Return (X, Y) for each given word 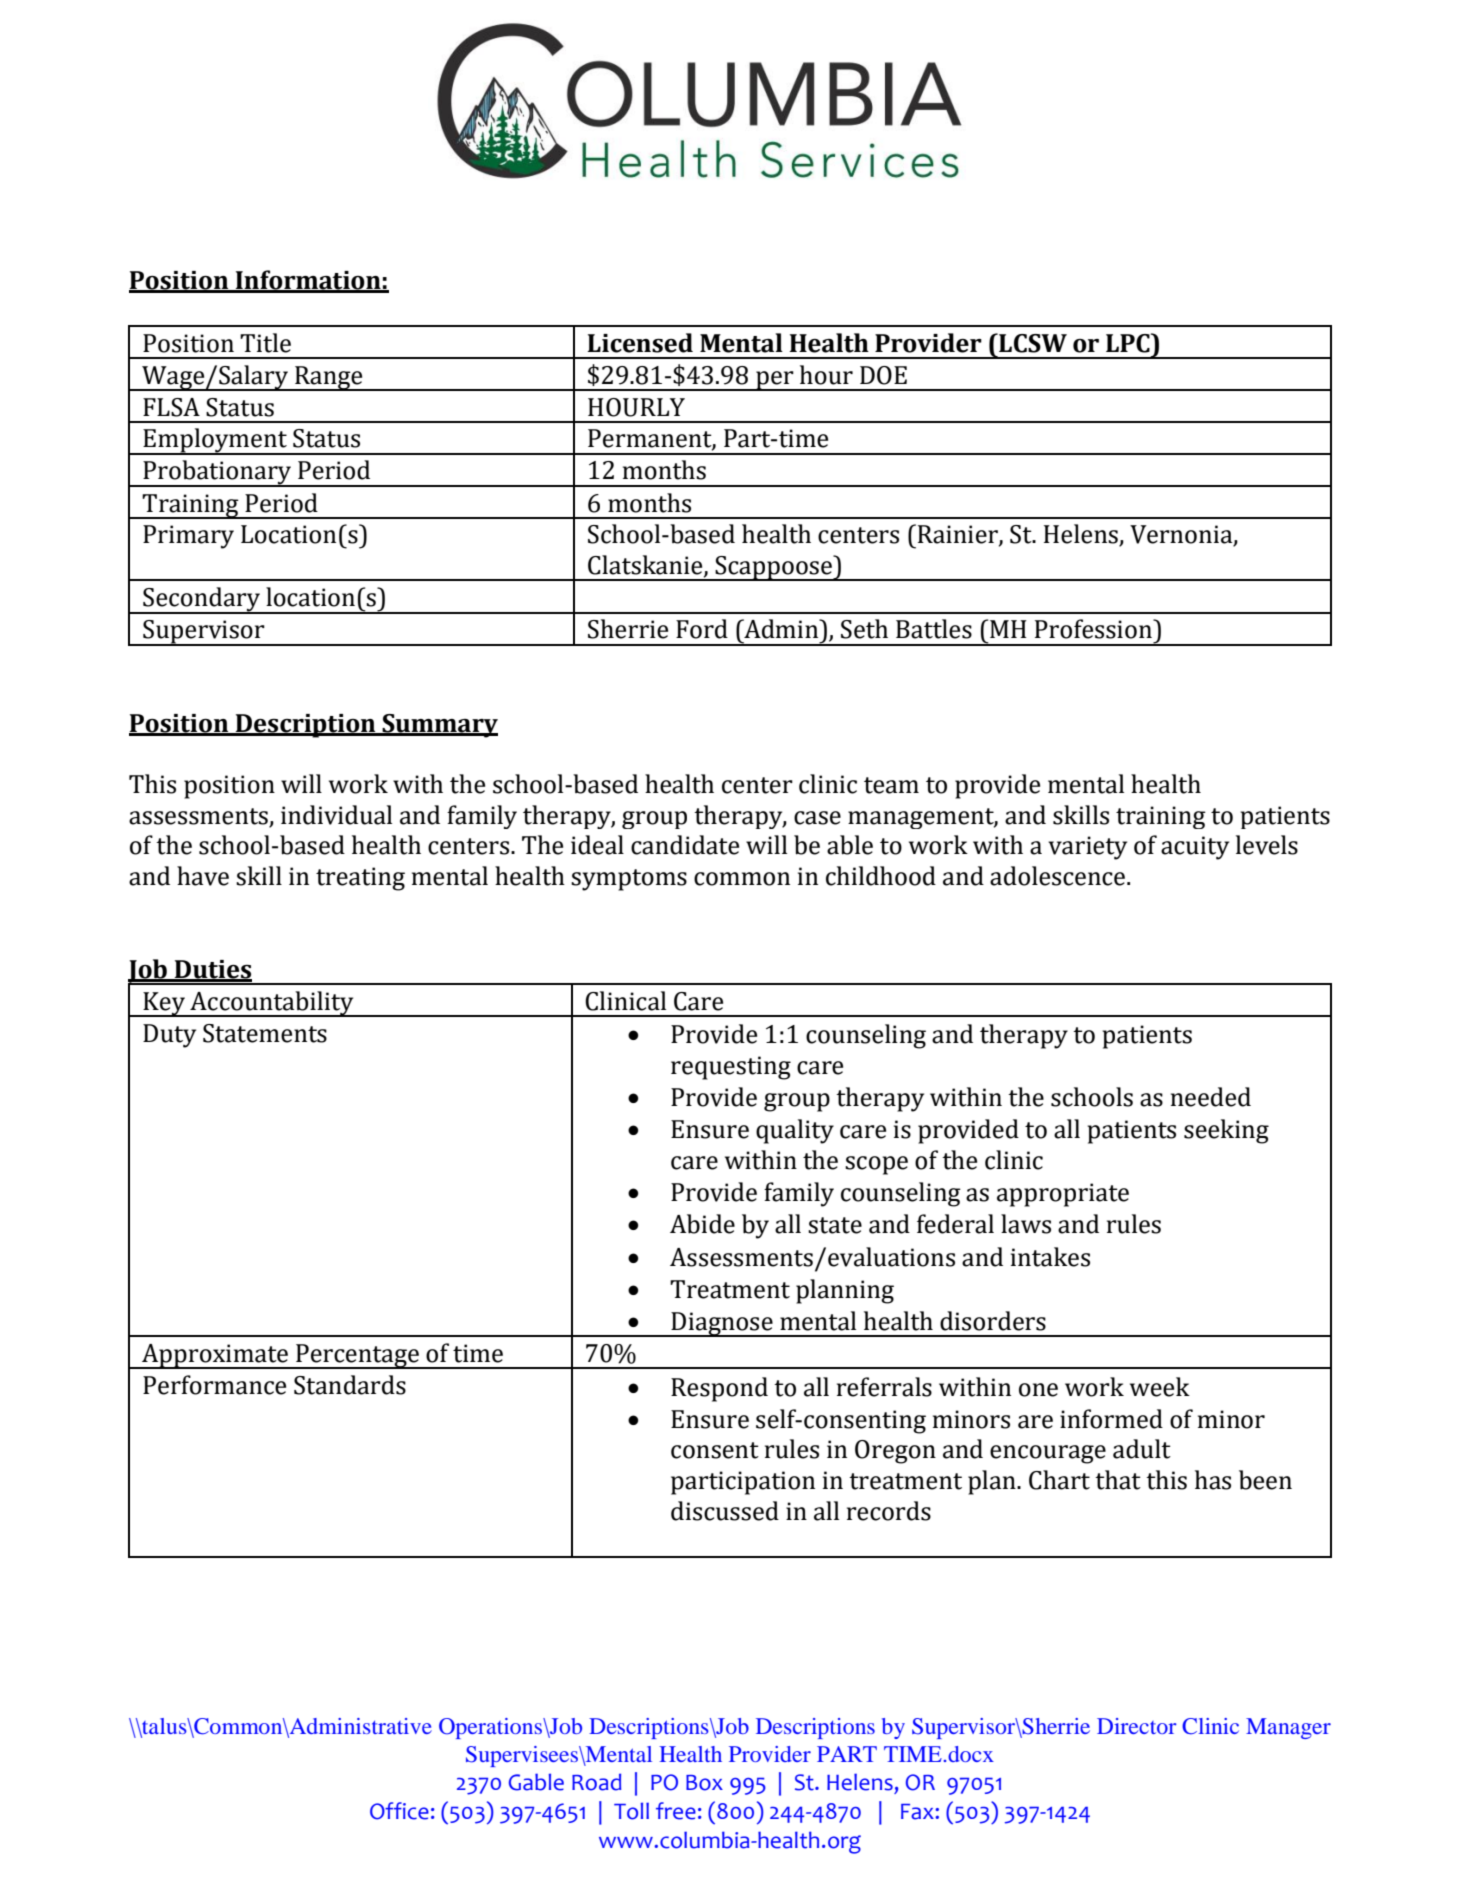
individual (336, 815)
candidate (685, 845)
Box (704, 1783)
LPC (1129, 343)
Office (399, 1811)
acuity (1195, 848)
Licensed (640, 343)
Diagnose (722, 1324)
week (1160, 1387)
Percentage (357, 1356)
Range (329, 378)
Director (1137, 1726)
